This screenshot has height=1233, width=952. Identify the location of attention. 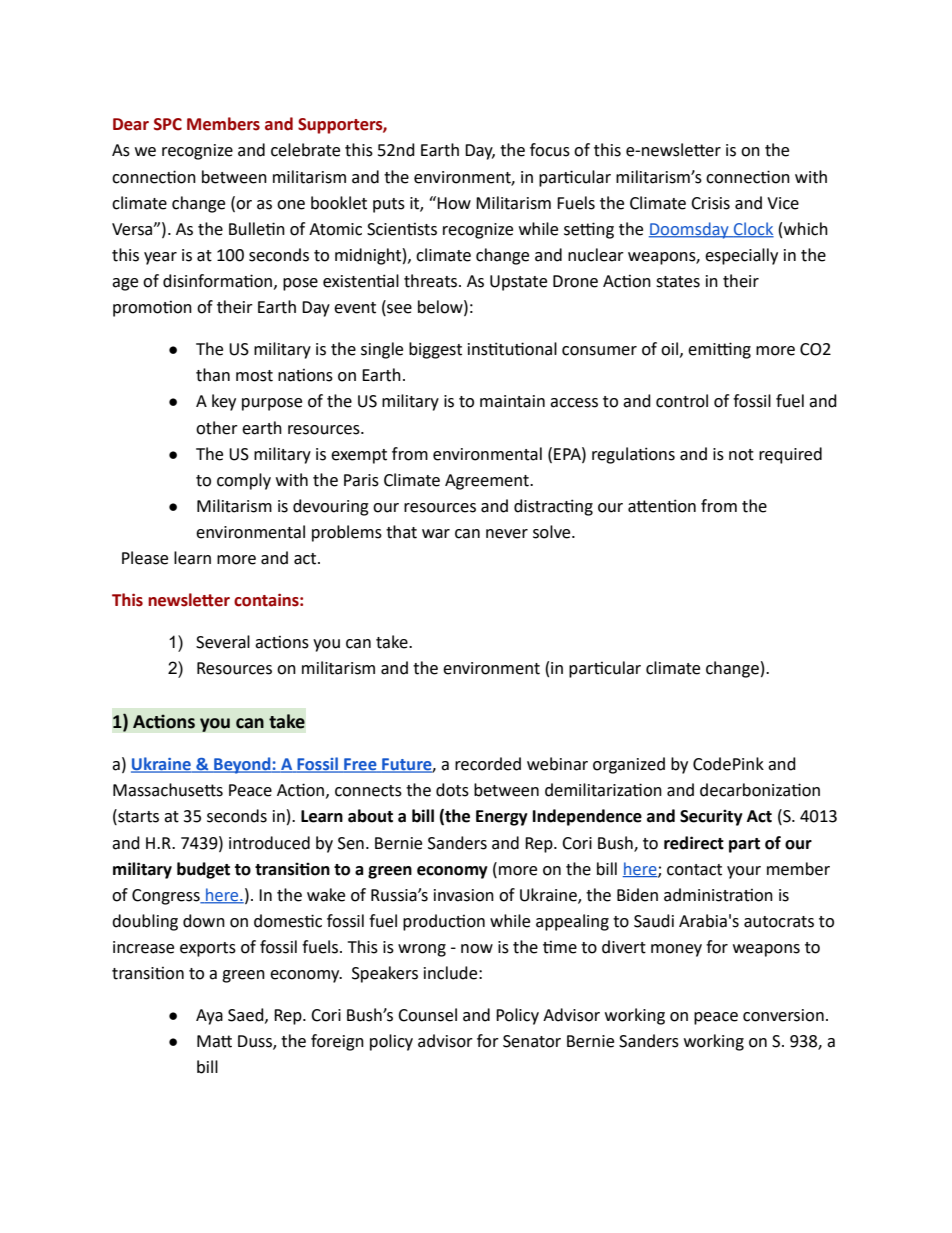
(662, 506).
